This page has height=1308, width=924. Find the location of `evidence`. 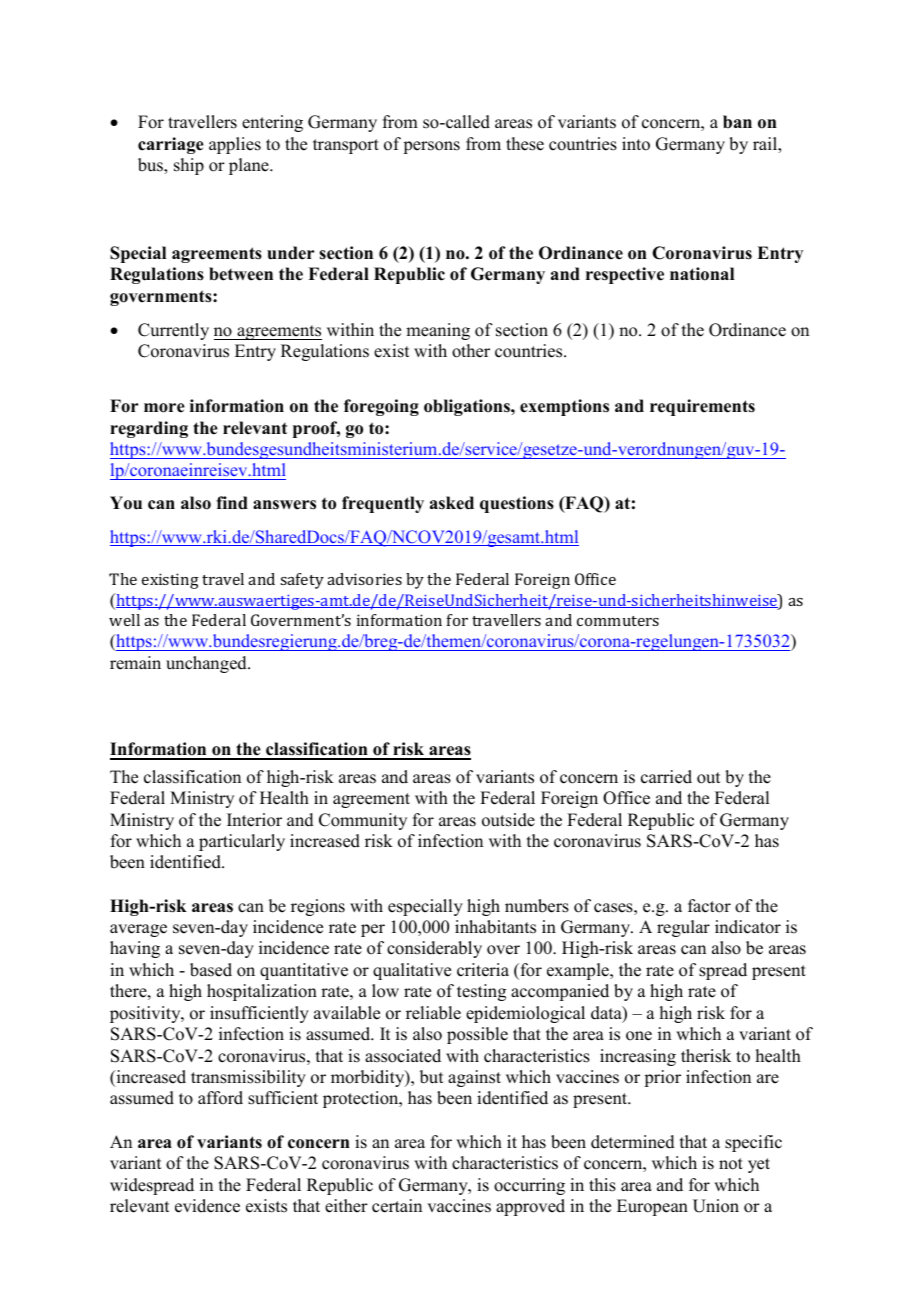

evidence is located at coordinates (207, 1206).
